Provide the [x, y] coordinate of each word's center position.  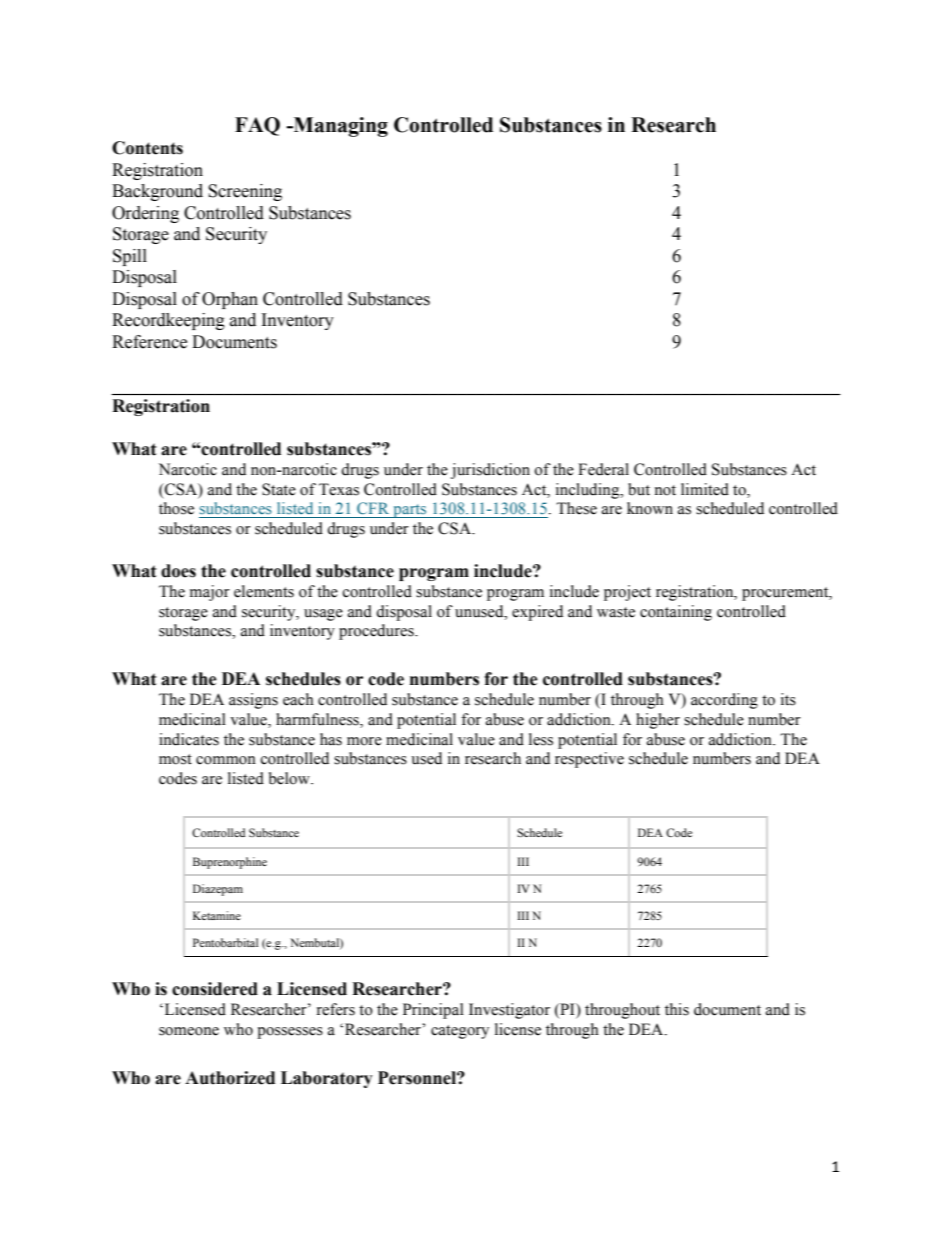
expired [537, 613]
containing [676, 613]
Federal [603, 469]
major [210, 593]
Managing [340, 127]
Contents [147, 148]
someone [189, 1031]
